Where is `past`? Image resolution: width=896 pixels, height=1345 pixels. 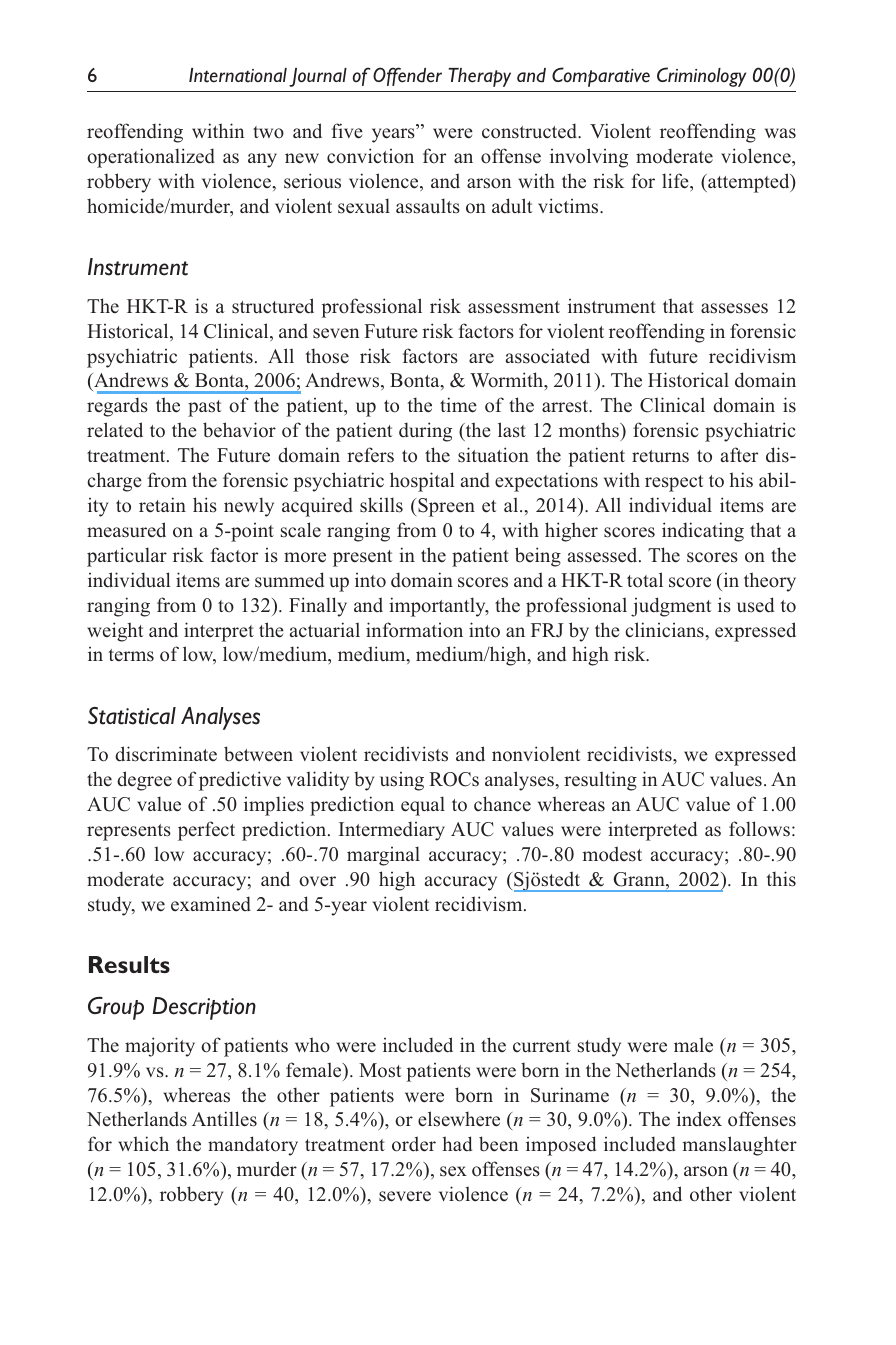
past is located at coordinates (204, 408).
